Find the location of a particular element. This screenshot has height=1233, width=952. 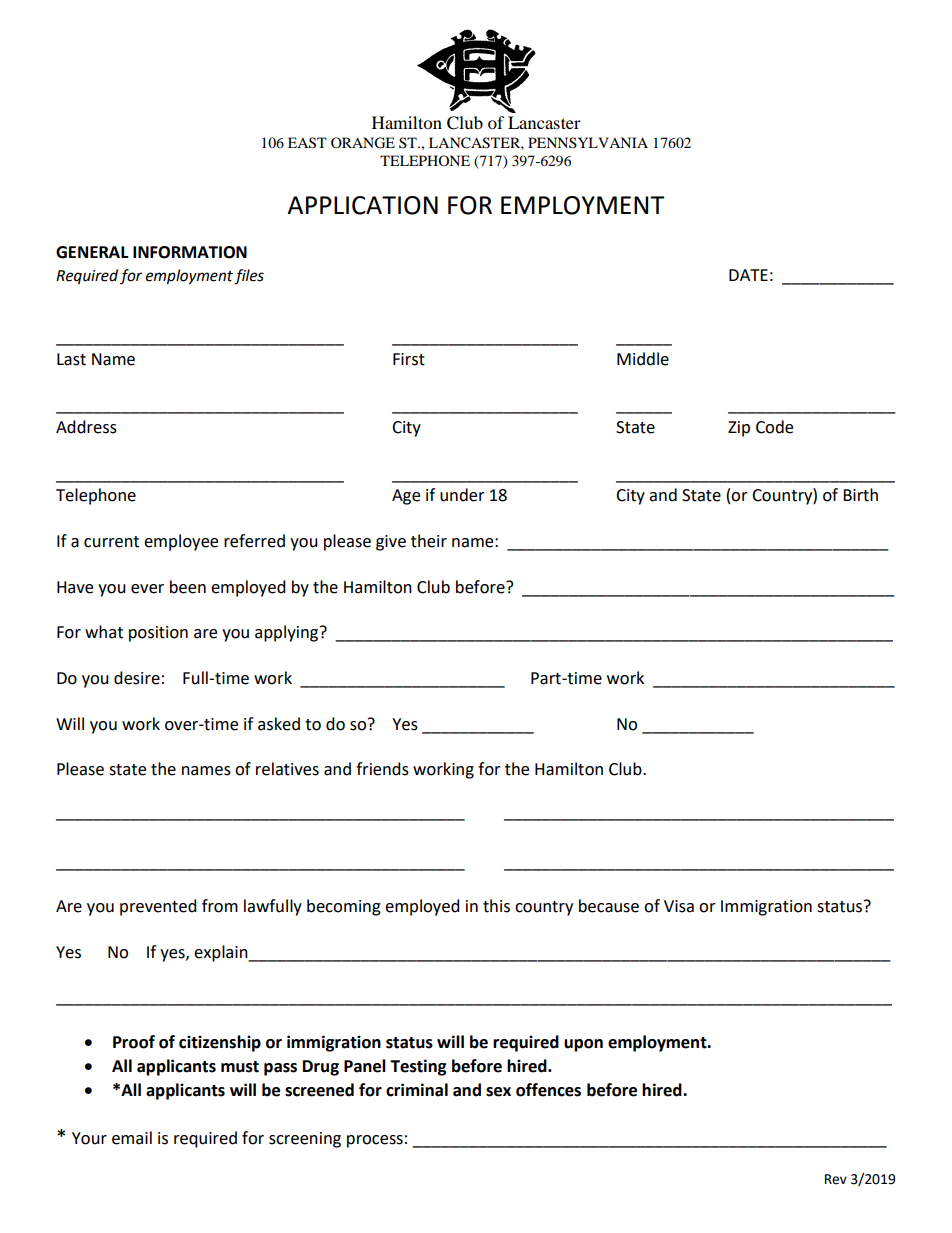

upon is located at coordinates (583, 1045).
